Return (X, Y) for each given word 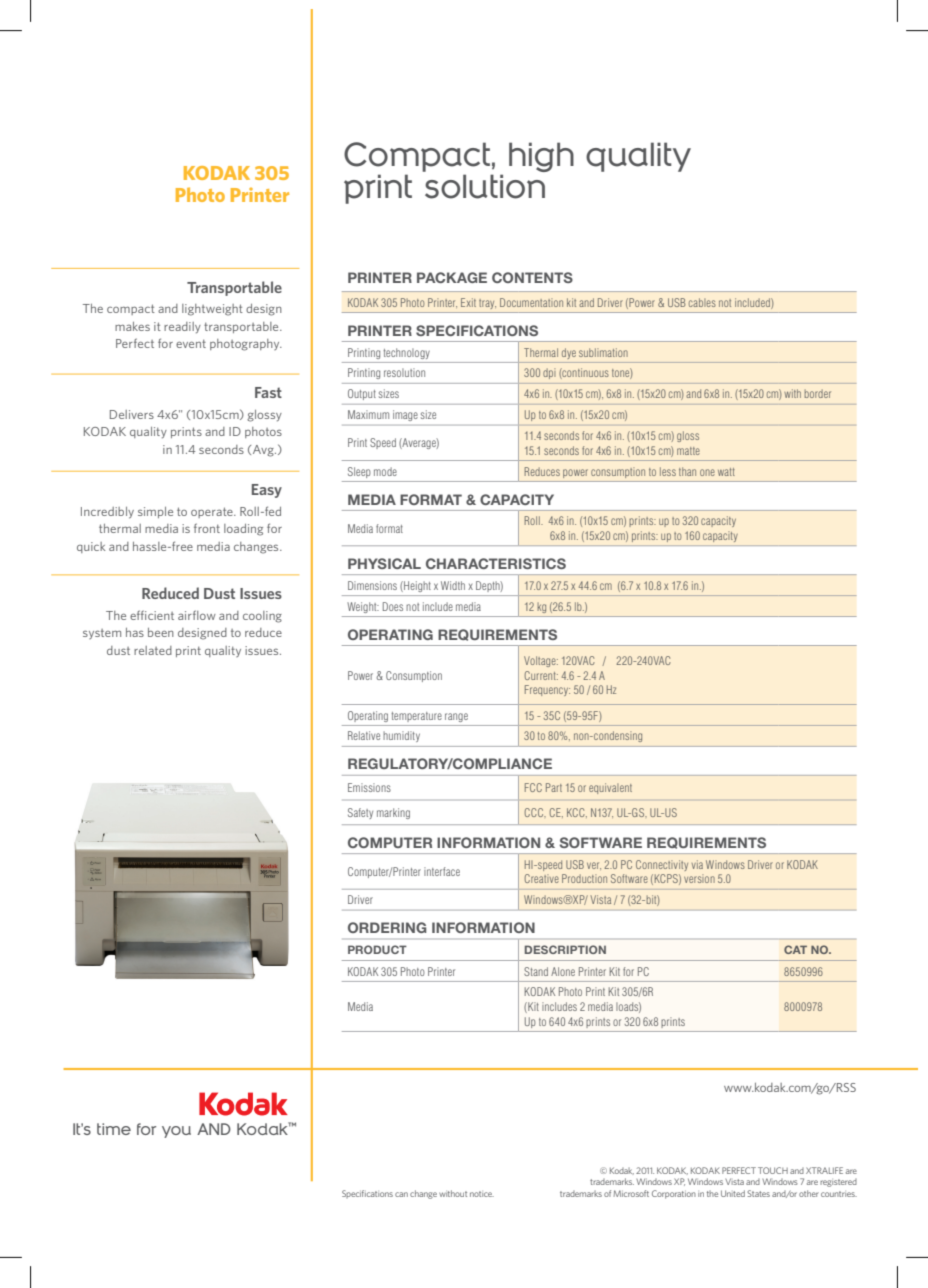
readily (182, 328)
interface (442, 871)
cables (702, 302)
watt (726, 472)
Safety (360, 813)
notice (482, 1194)
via (697, 864)
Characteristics (496, 563)
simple (155, 512)
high (541, 157)
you (176, 1132)
